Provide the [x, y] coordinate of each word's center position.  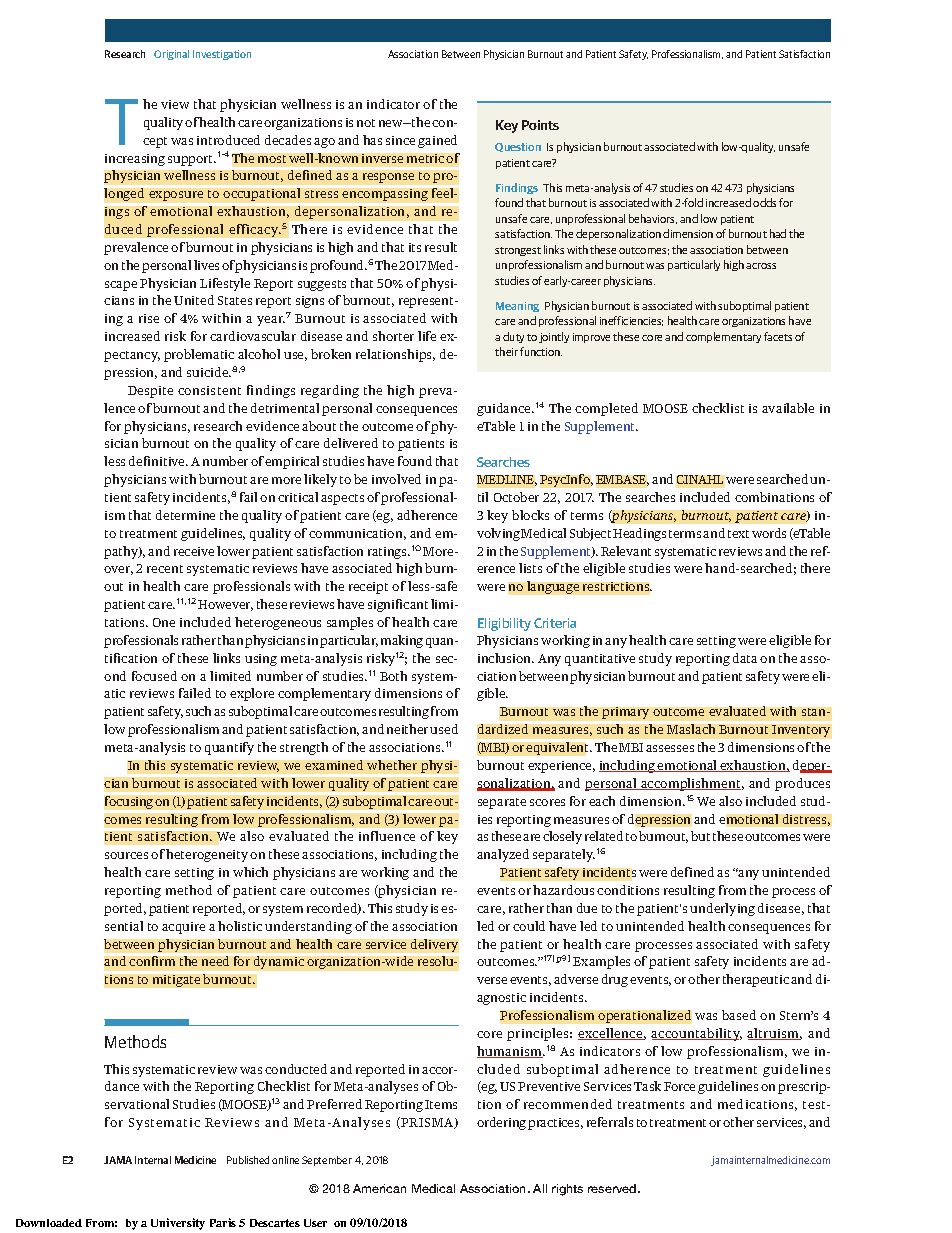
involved [396, 479]
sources [126, 855]
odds [764, 202]
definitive [158, 461]
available [788, 408]
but [700, 836]
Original [171, 55]
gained [437, 141]
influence [387, 836]
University [178, 1224]
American [379, 1188]
